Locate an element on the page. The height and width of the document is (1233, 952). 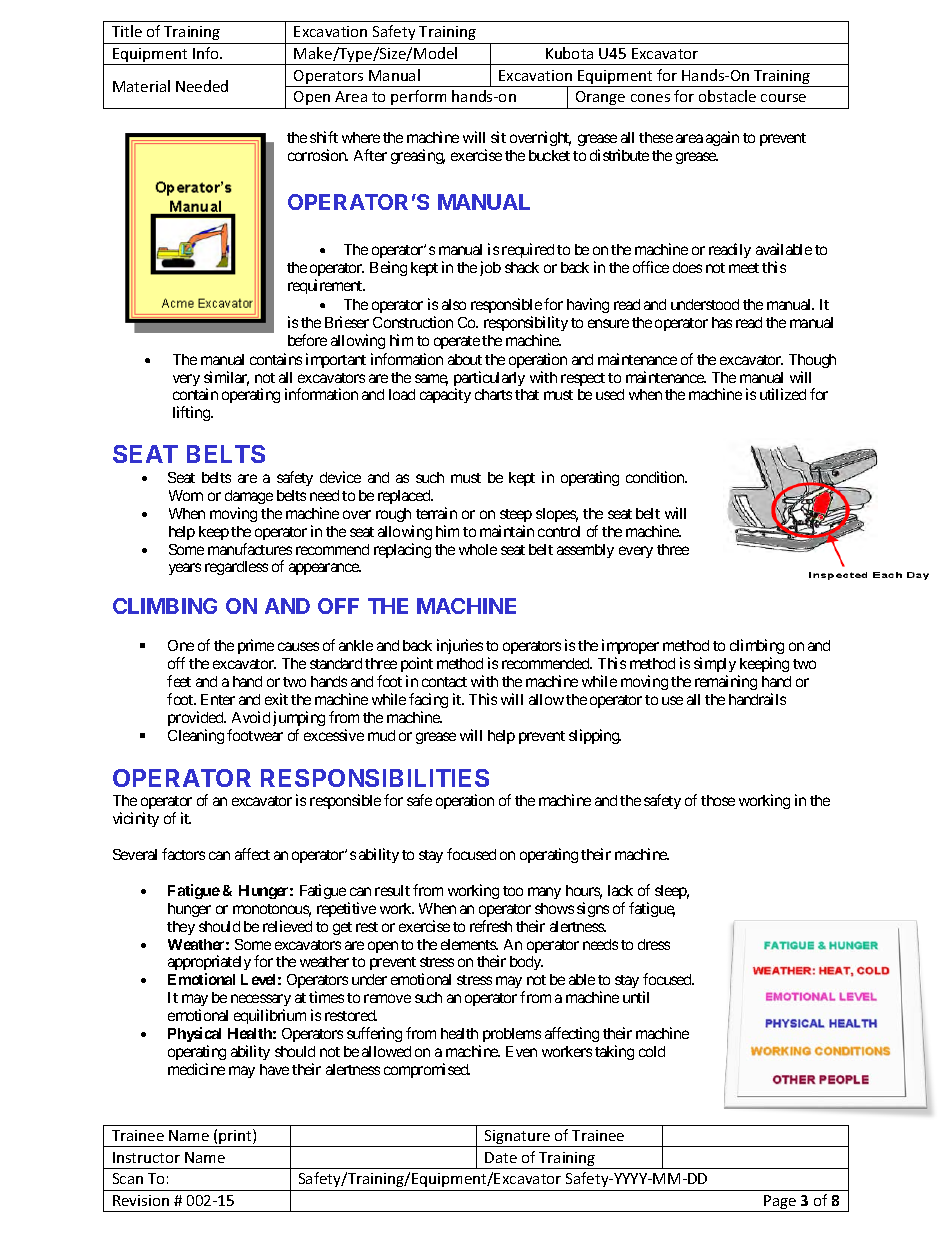
obstacle is located at coordinates (727, 96).
